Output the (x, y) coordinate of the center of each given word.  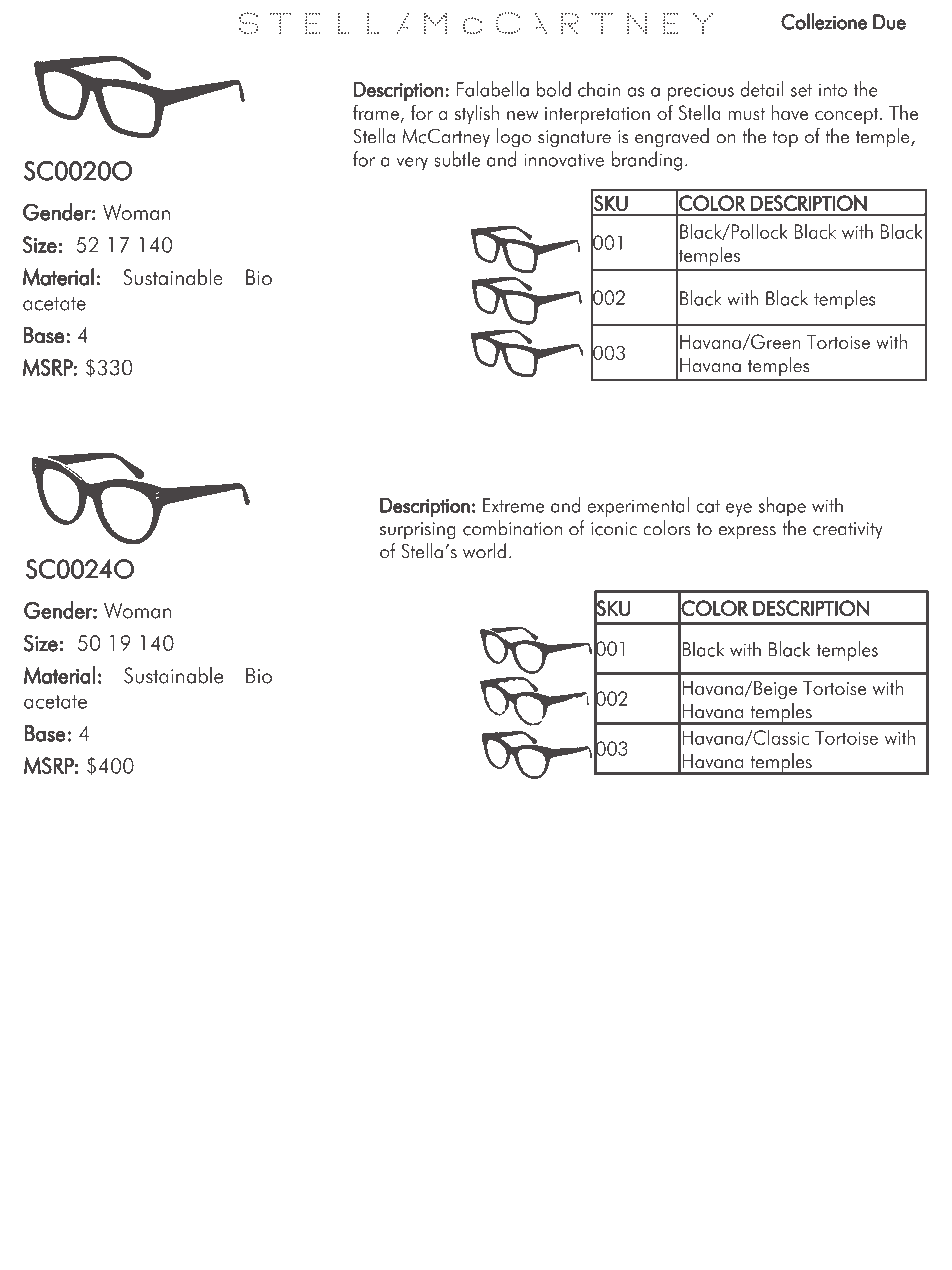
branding (647, 161)
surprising (418, 531)
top (785, 139)
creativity (847, 531)
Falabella (492, 89)
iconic (614, 529)
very (412, 164)
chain (599, 89)
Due (889, 22)
